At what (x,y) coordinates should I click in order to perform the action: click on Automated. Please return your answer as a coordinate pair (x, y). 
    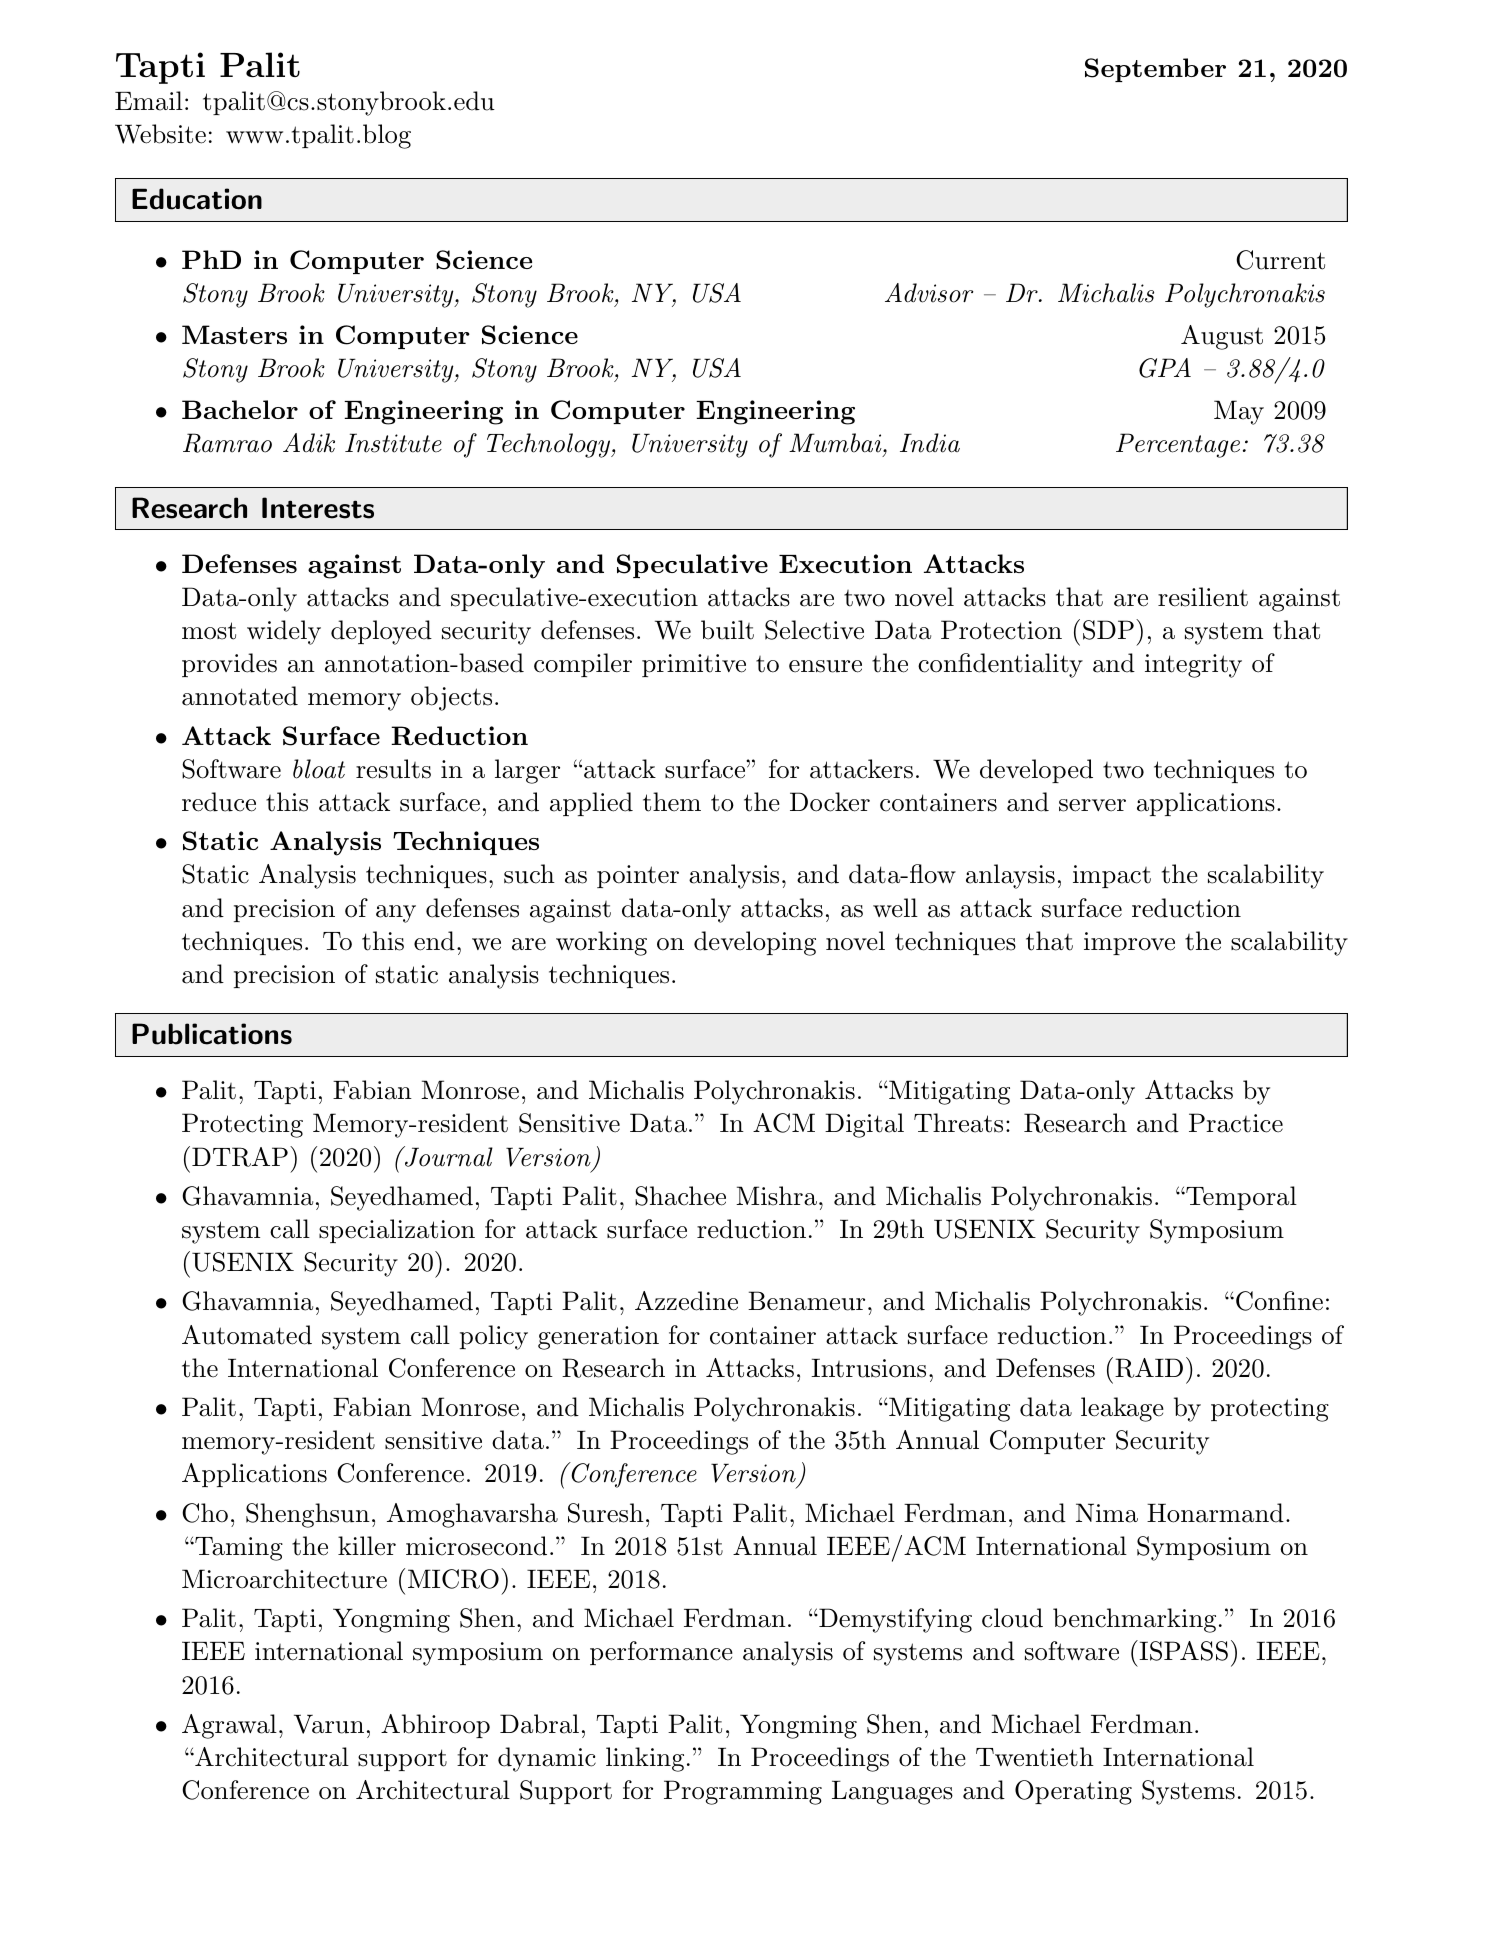
    Looking at the image, I should click on (247, 1335).
